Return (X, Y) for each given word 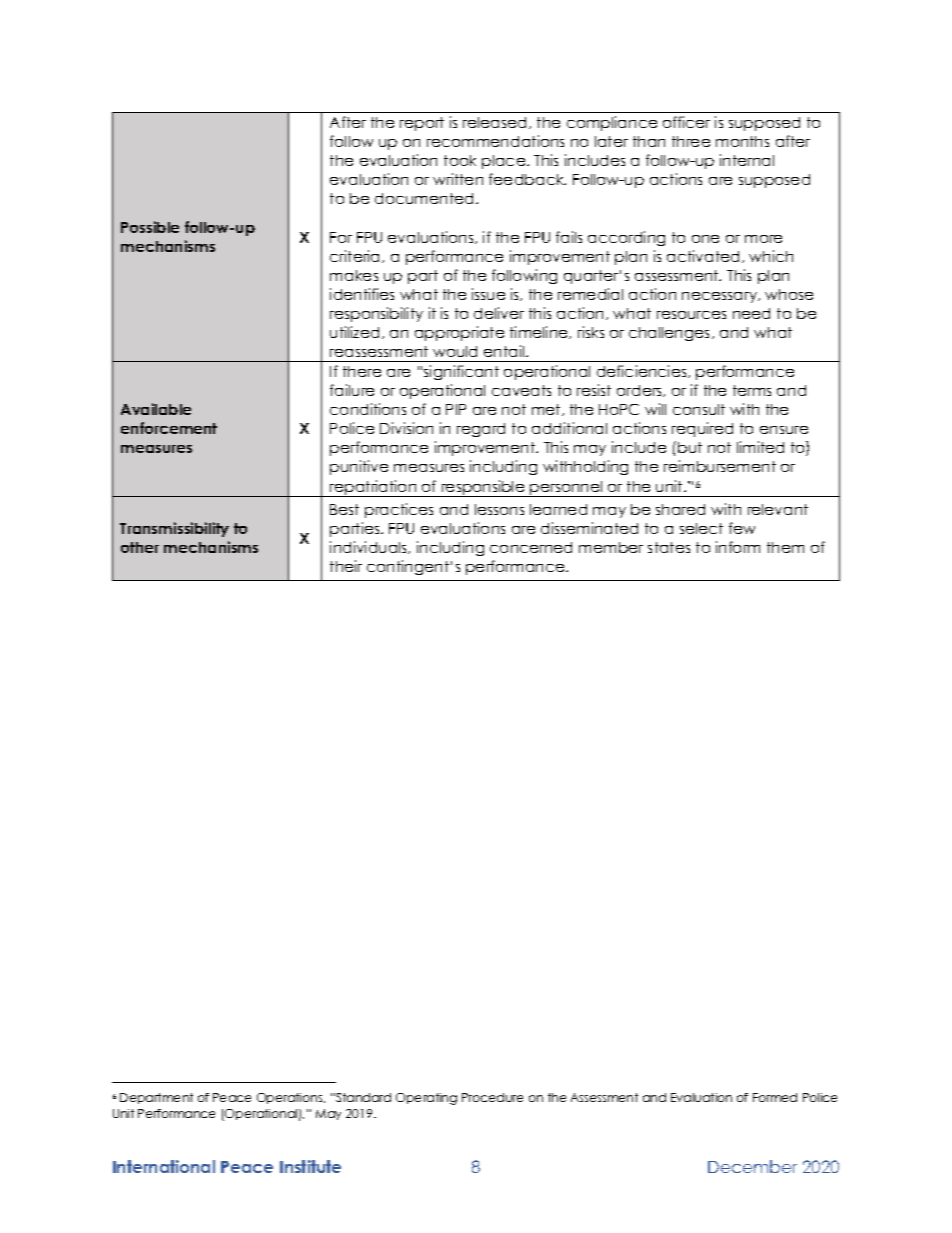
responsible (483, 488)
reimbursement (720, 466)
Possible (150, 227)
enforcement (169, 428)
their (346, 566)
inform (738, 547)
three (691, 141)
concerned (531, 547)
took (460, 160)
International (164, 1166)
